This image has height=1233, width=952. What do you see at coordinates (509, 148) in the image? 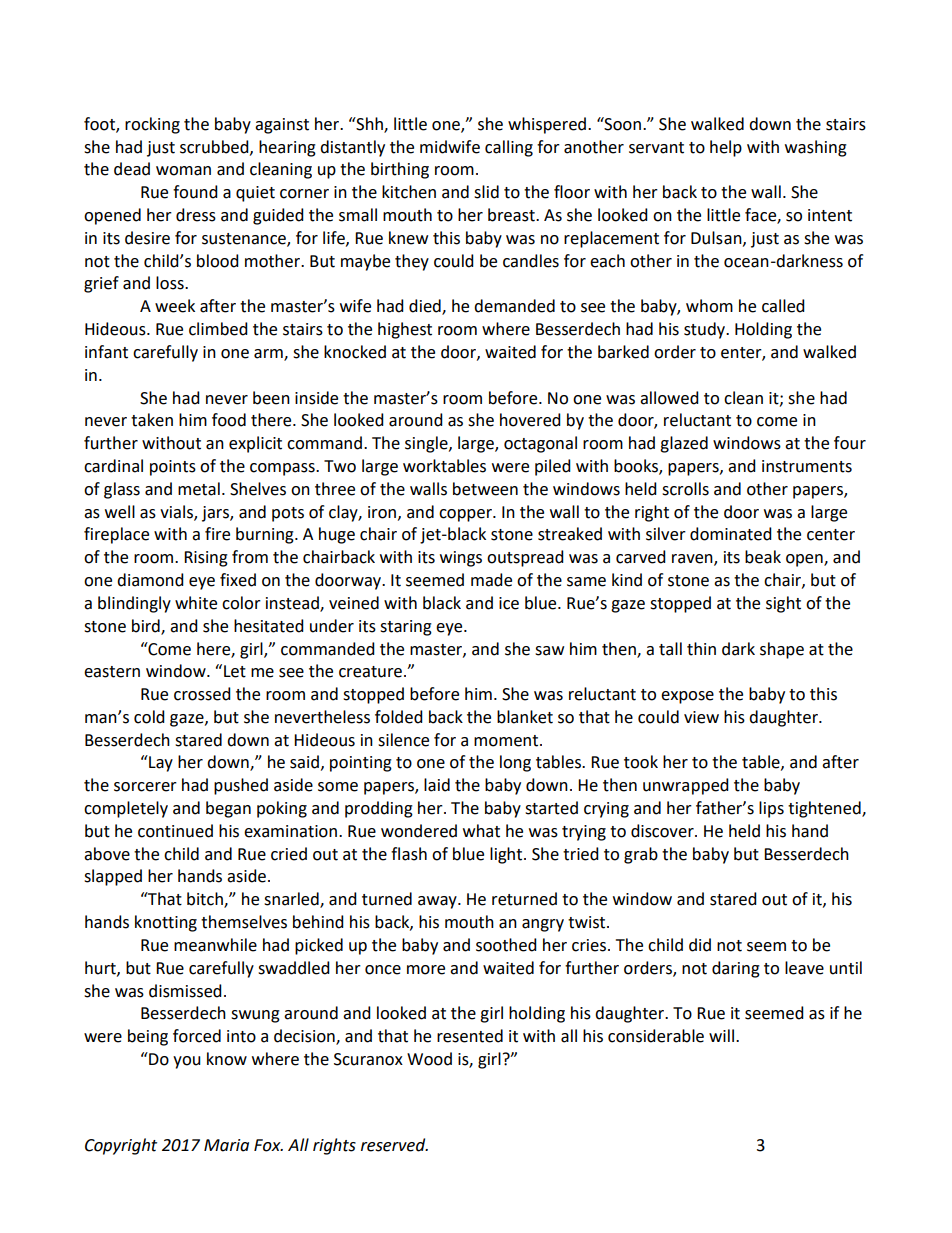
I see `calling` at bounding box center [509, 148].
